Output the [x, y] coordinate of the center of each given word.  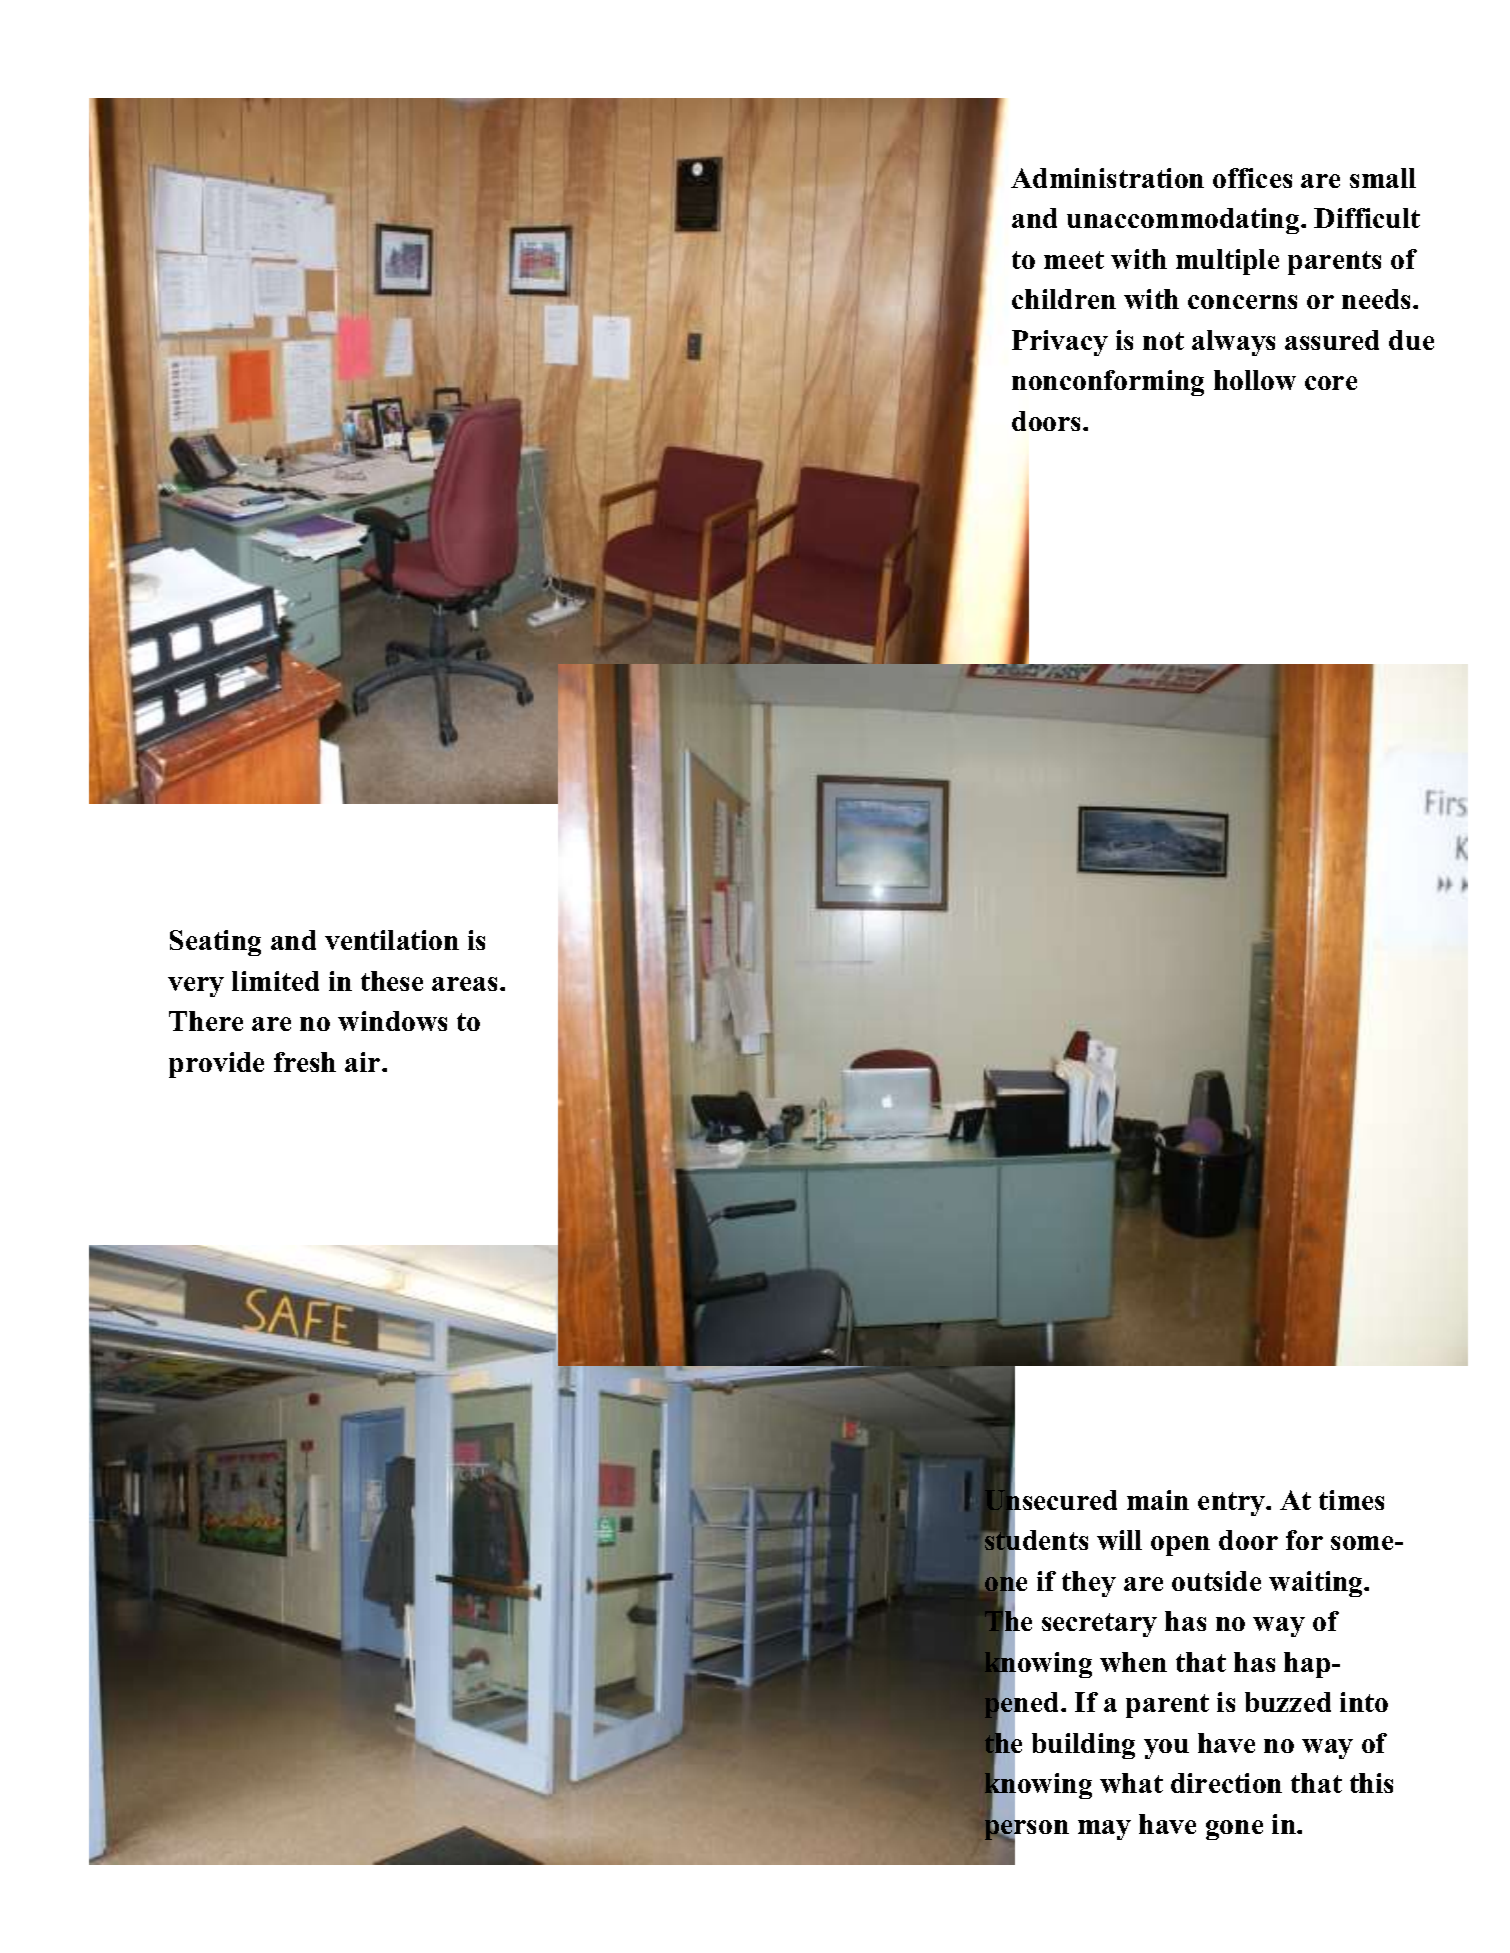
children [1064, 299]
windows [392, 1021]
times [1351, 1500]
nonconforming [1108, 383]
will [1119, 1540]
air [364, 1062]
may [1104, 1830]
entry [1232, 1504]
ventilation [392, 940]
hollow [1255, 380]
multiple [1227, 262]
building [1083, 1746]
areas [466, 984]
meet [1074, 260]
